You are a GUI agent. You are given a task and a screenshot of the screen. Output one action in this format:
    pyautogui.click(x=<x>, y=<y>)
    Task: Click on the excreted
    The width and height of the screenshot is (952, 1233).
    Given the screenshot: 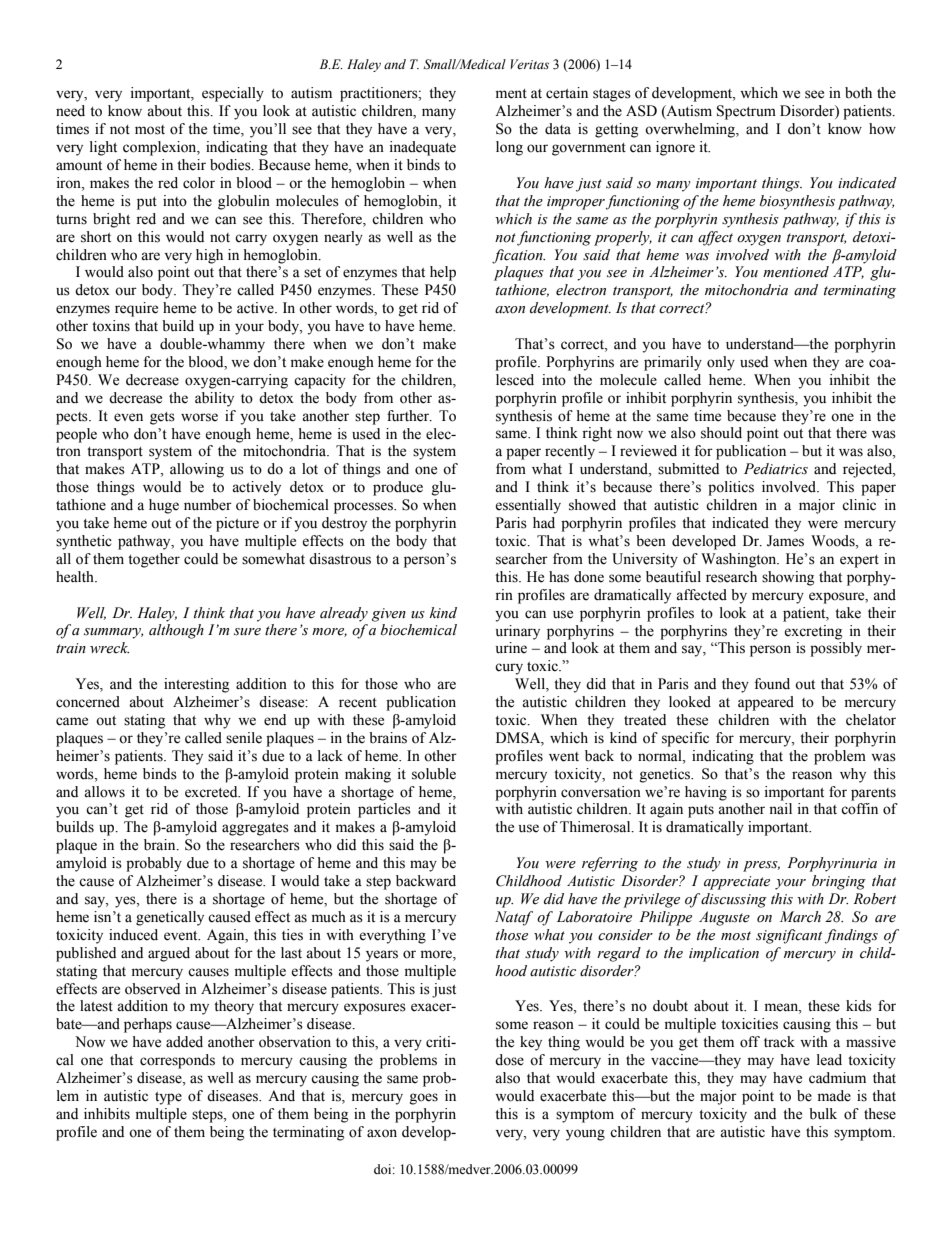 What is the action you would take?
    pyautogui.click(x=212, y=792)
